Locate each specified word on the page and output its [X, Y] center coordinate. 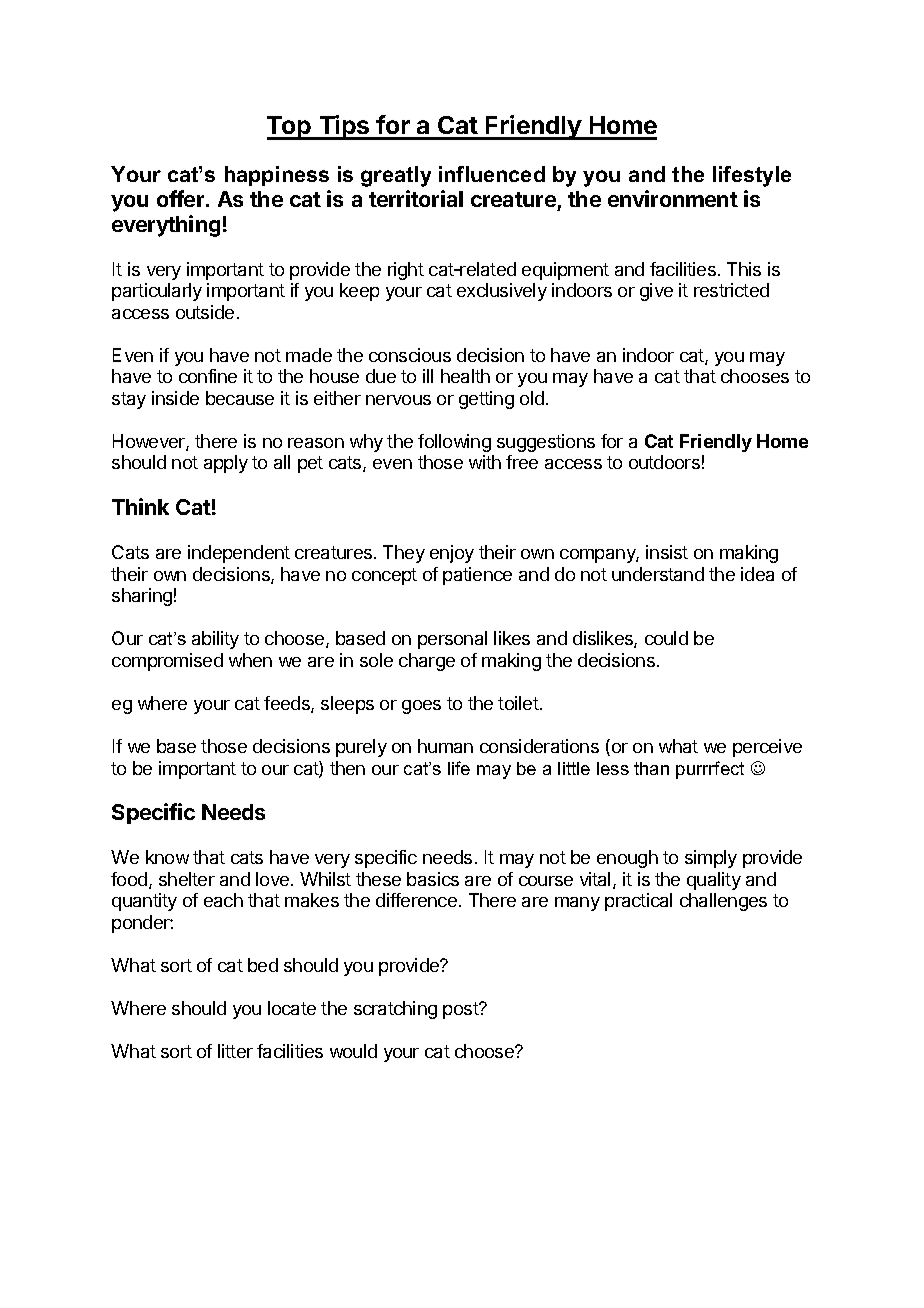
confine [208, 376]
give [656, 292]
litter [235, 1051]
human [445, 746]
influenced [492, 174]
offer [182, 198]
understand [658, 574]
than [651, 768]
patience [477, 576]
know [167, 857]
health [465, 376]
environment [673, 198]
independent [239, 554]
